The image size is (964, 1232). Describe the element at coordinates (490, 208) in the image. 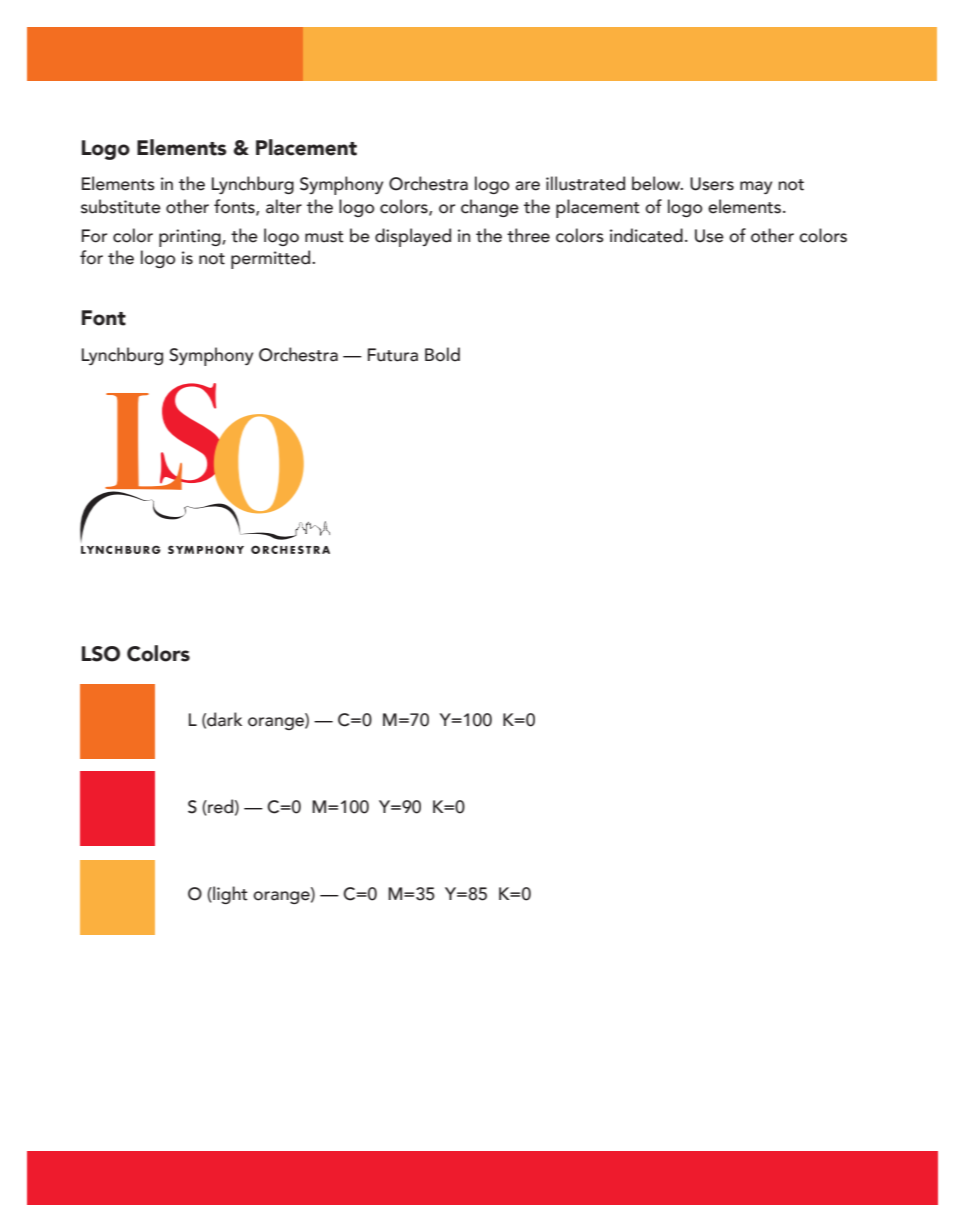

I see `change` at that location.
